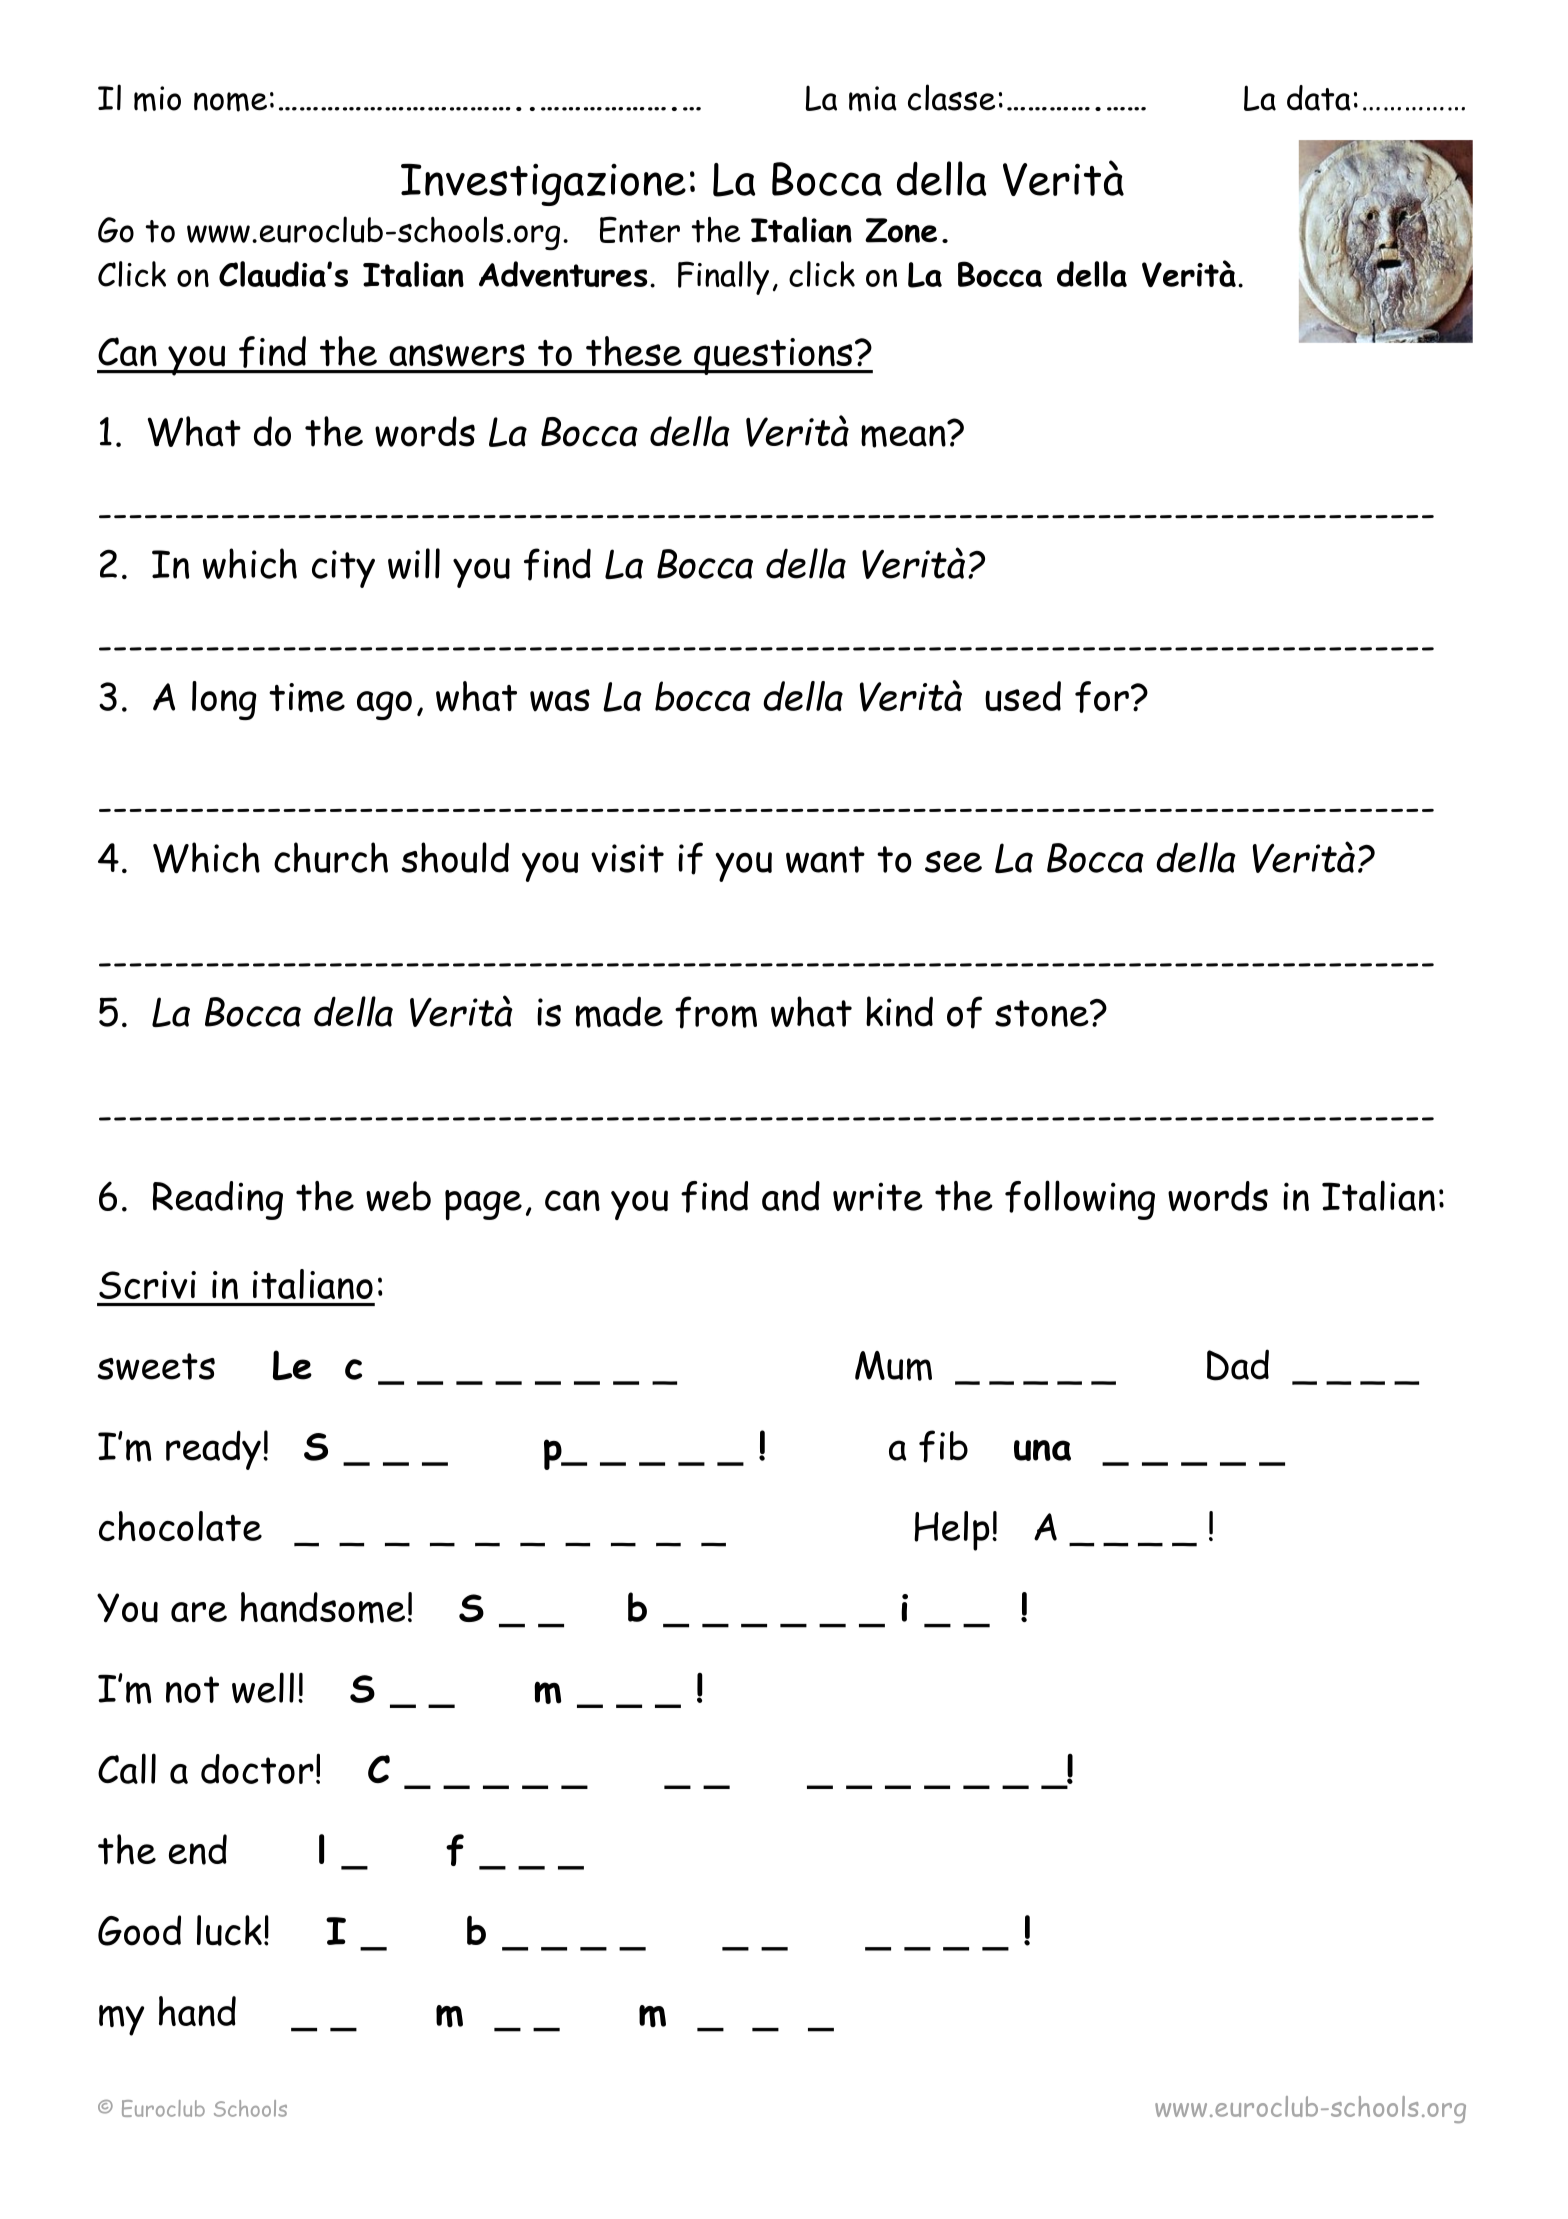 Image resolution: width=1568 pixels, height=2219 pixels. I want to click on ready, so click(213, 1450).
